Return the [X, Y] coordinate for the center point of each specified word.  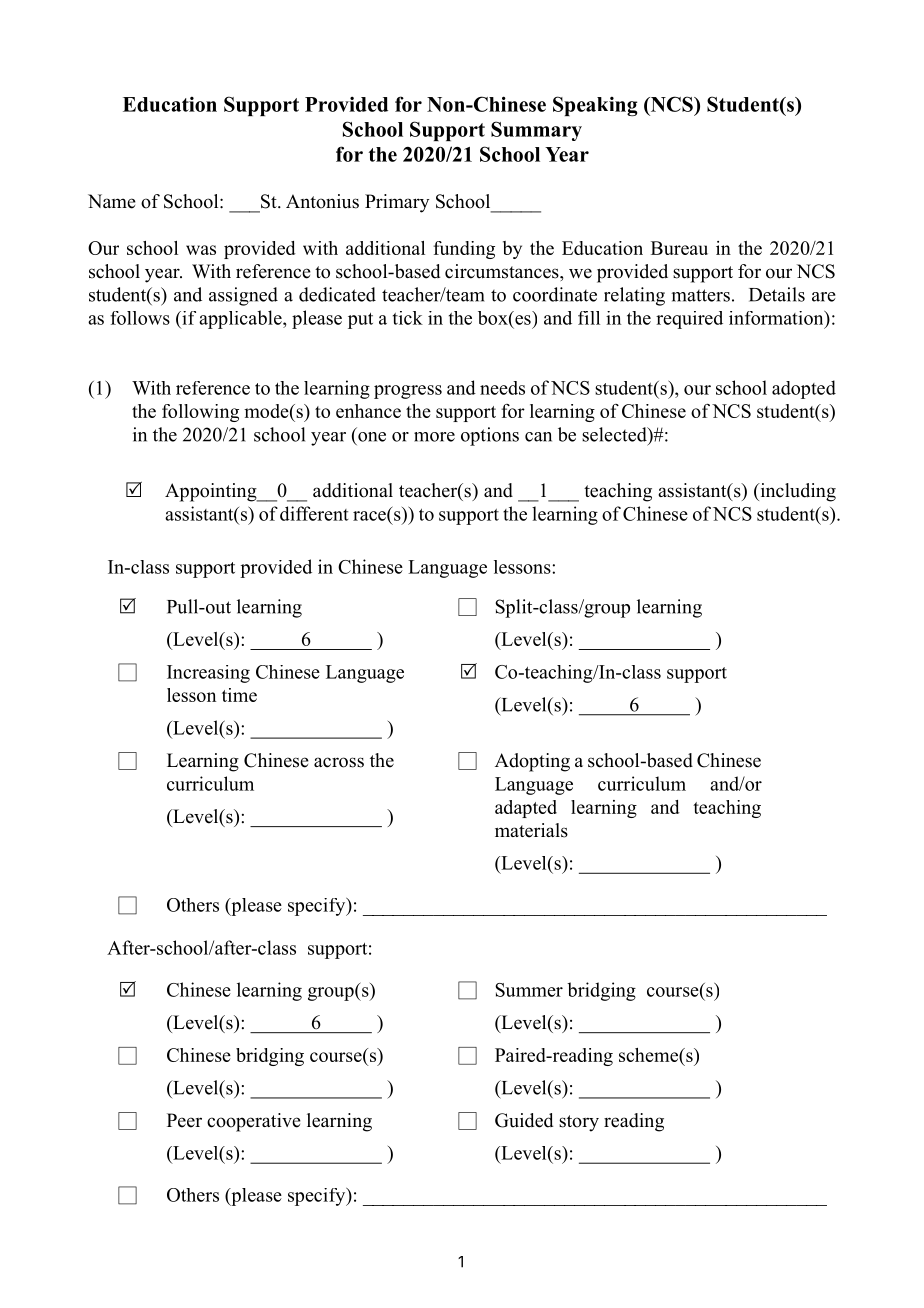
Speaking [595, 106]
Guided [524, 1120]
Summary [536, 131]
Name [112, 201]
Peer [184, 1120]
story [579, 1123]
